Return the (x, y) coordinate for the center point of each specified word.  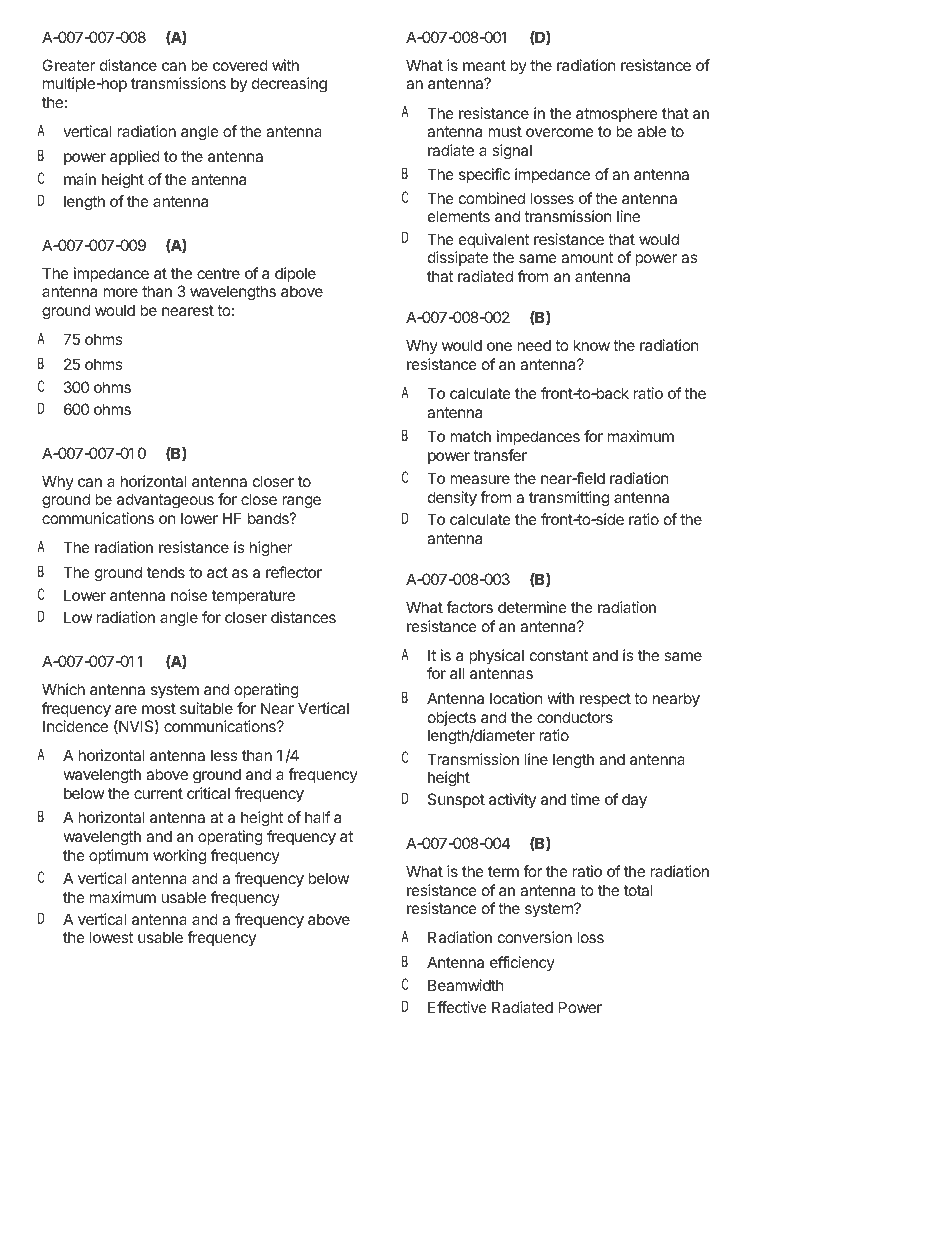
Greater (68, 65)
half (318, 817)
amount (587, 257)
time (585, 799)
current (158, 793)
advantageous (165, 501)
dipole (295, 274)
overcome (560, 132)
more (120, 292)
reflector (294, 572)
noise (189, 595)
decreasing (289, 85)
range (301, 502)
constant (559, 655)
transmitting (569, 499)
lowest (111, 937)
